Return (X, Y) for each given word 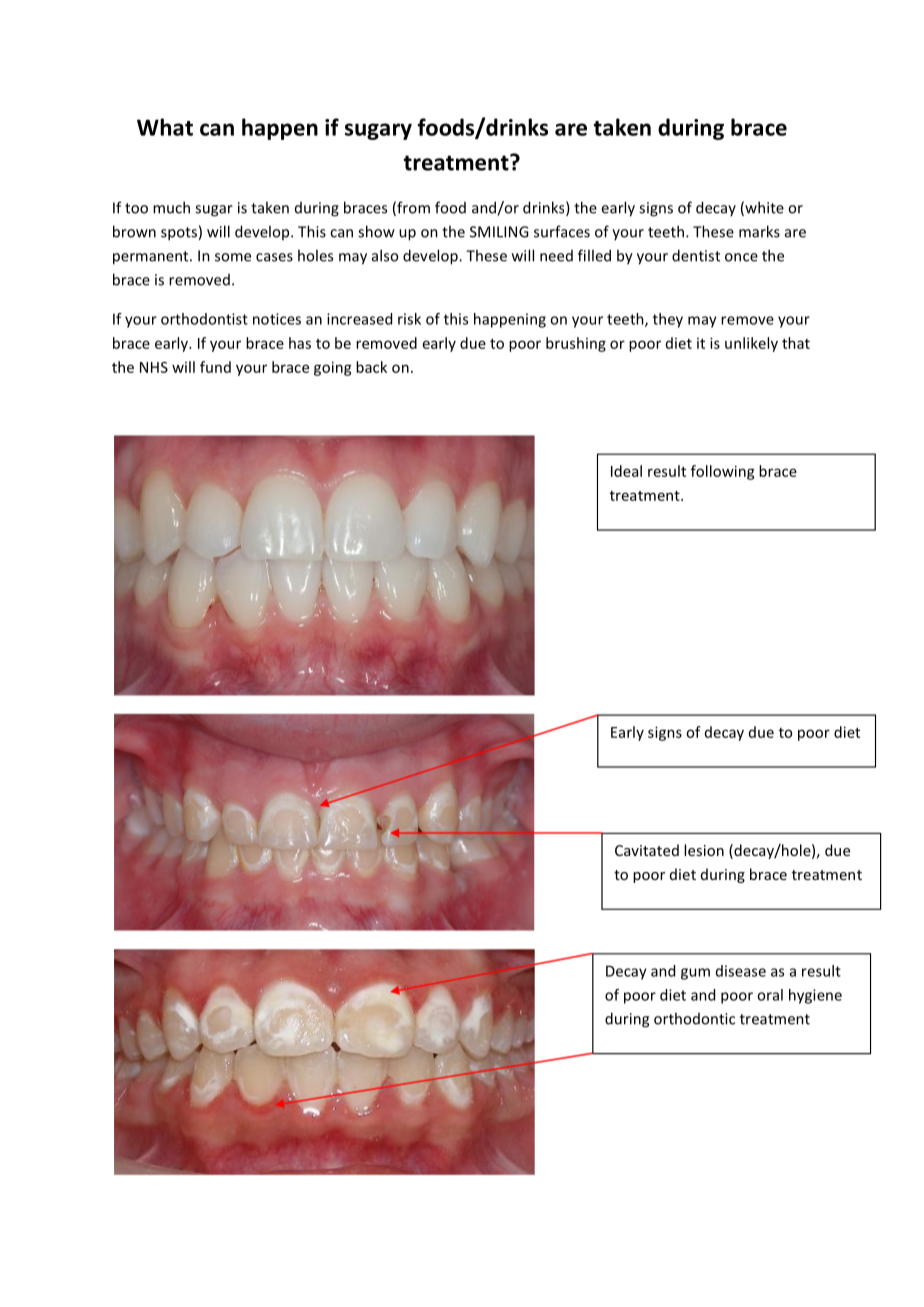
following (723, 472)
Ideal (626, 471)
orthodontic (694, 1018)
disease (741, 971)
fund (215, 367)
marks (759, 231)
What (165, 127)
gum (695, 974)
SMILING (499, 232)
